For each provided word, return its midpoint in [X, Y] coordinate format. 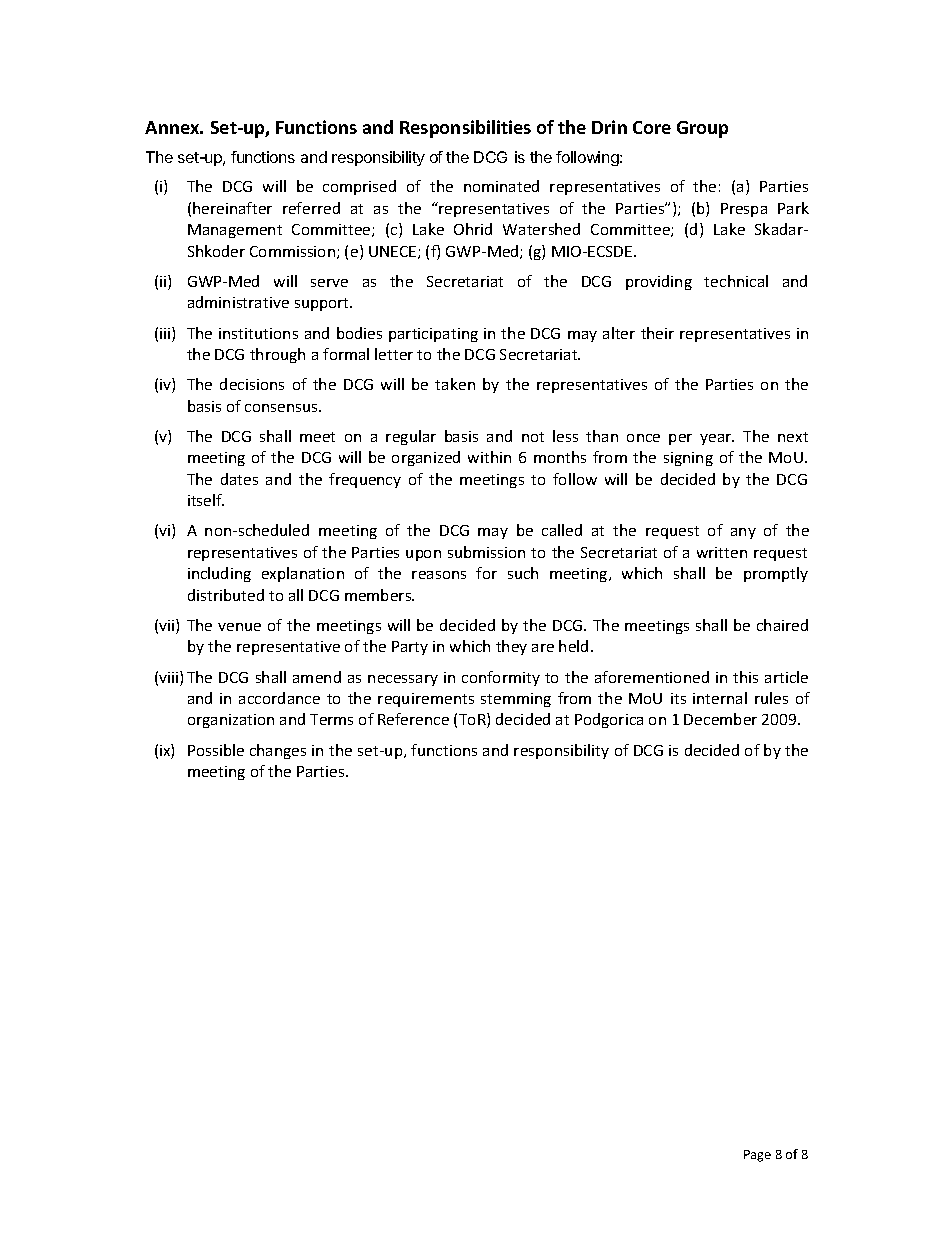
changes [278, 751]
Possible [216, 750]
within [489, 457]
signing [688, 459]
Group [702, 129]
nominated [501, 186]
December [720, 719]
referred [311, 208]
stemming [516, 700]
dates [239, 479]
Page [757, 1156]
